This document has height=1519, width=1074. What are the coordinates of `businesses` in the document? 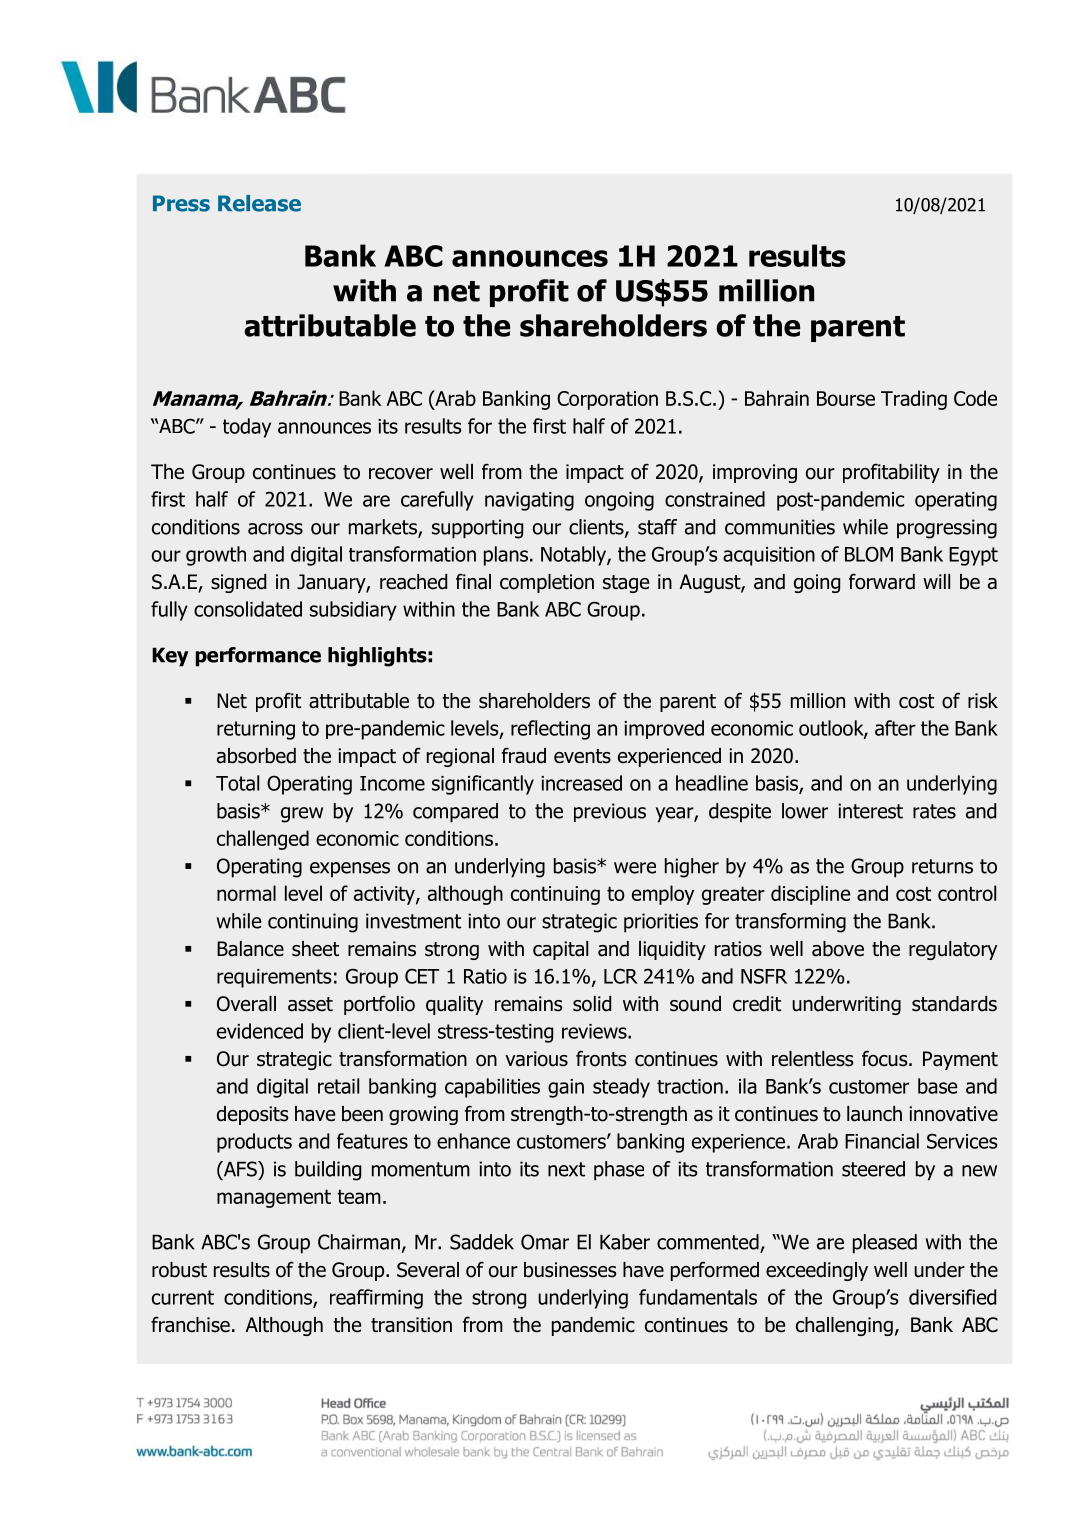 It's located at (570, 1270).
